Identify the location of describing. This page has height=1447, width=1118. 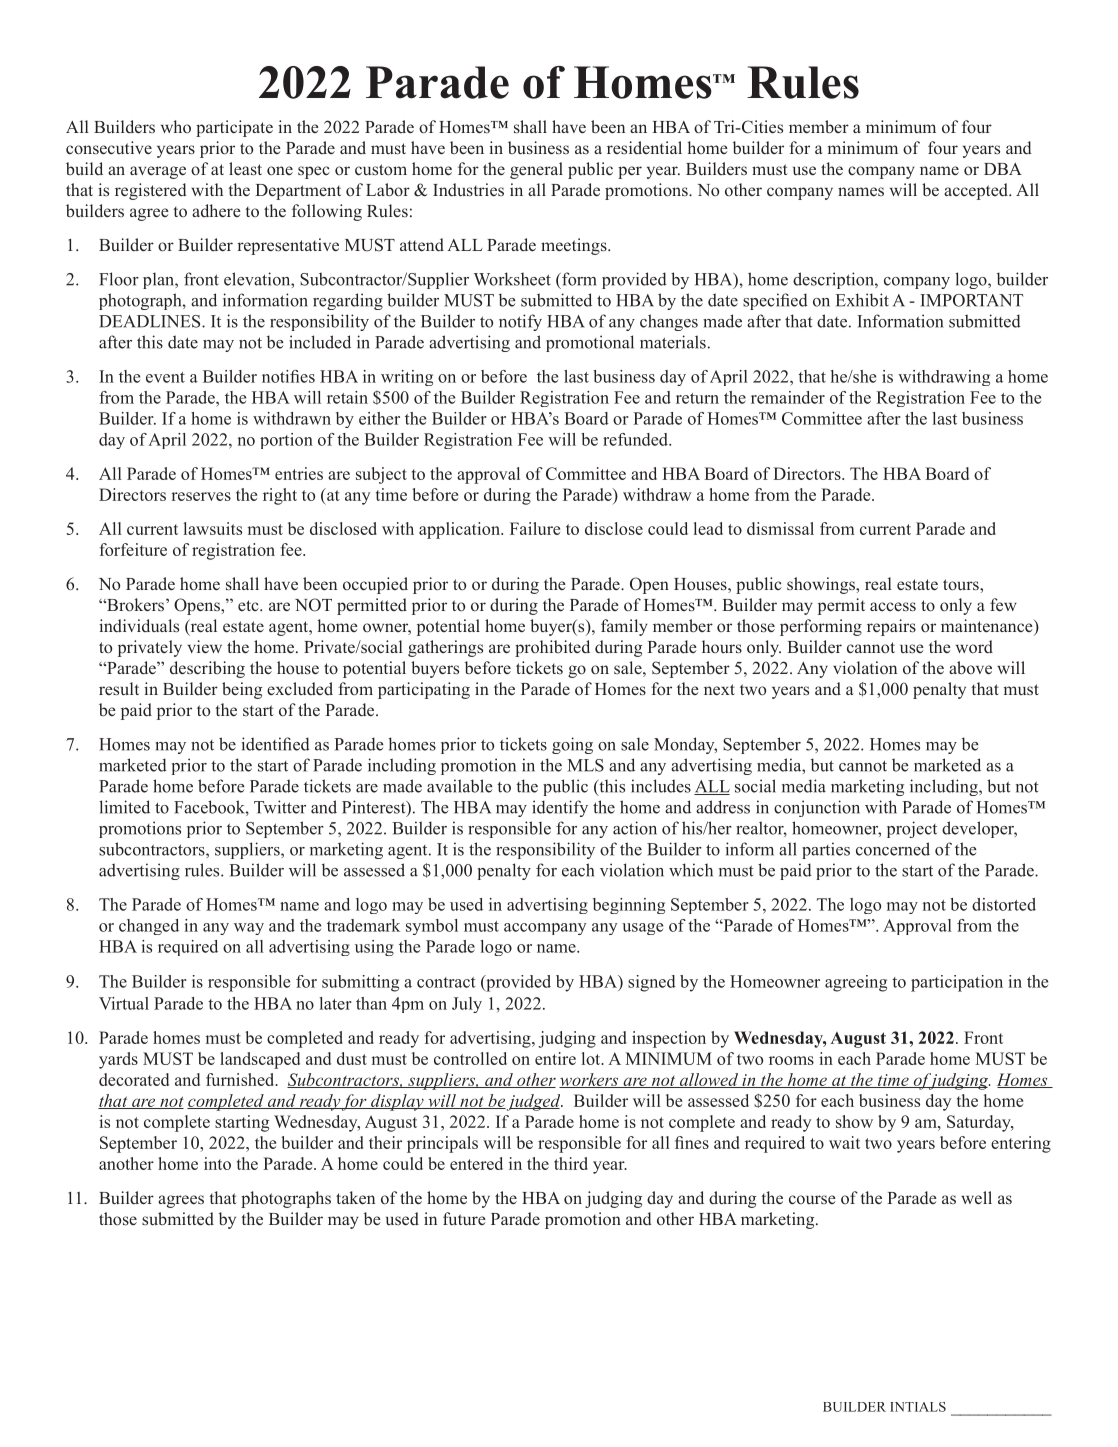
(207, 669).
